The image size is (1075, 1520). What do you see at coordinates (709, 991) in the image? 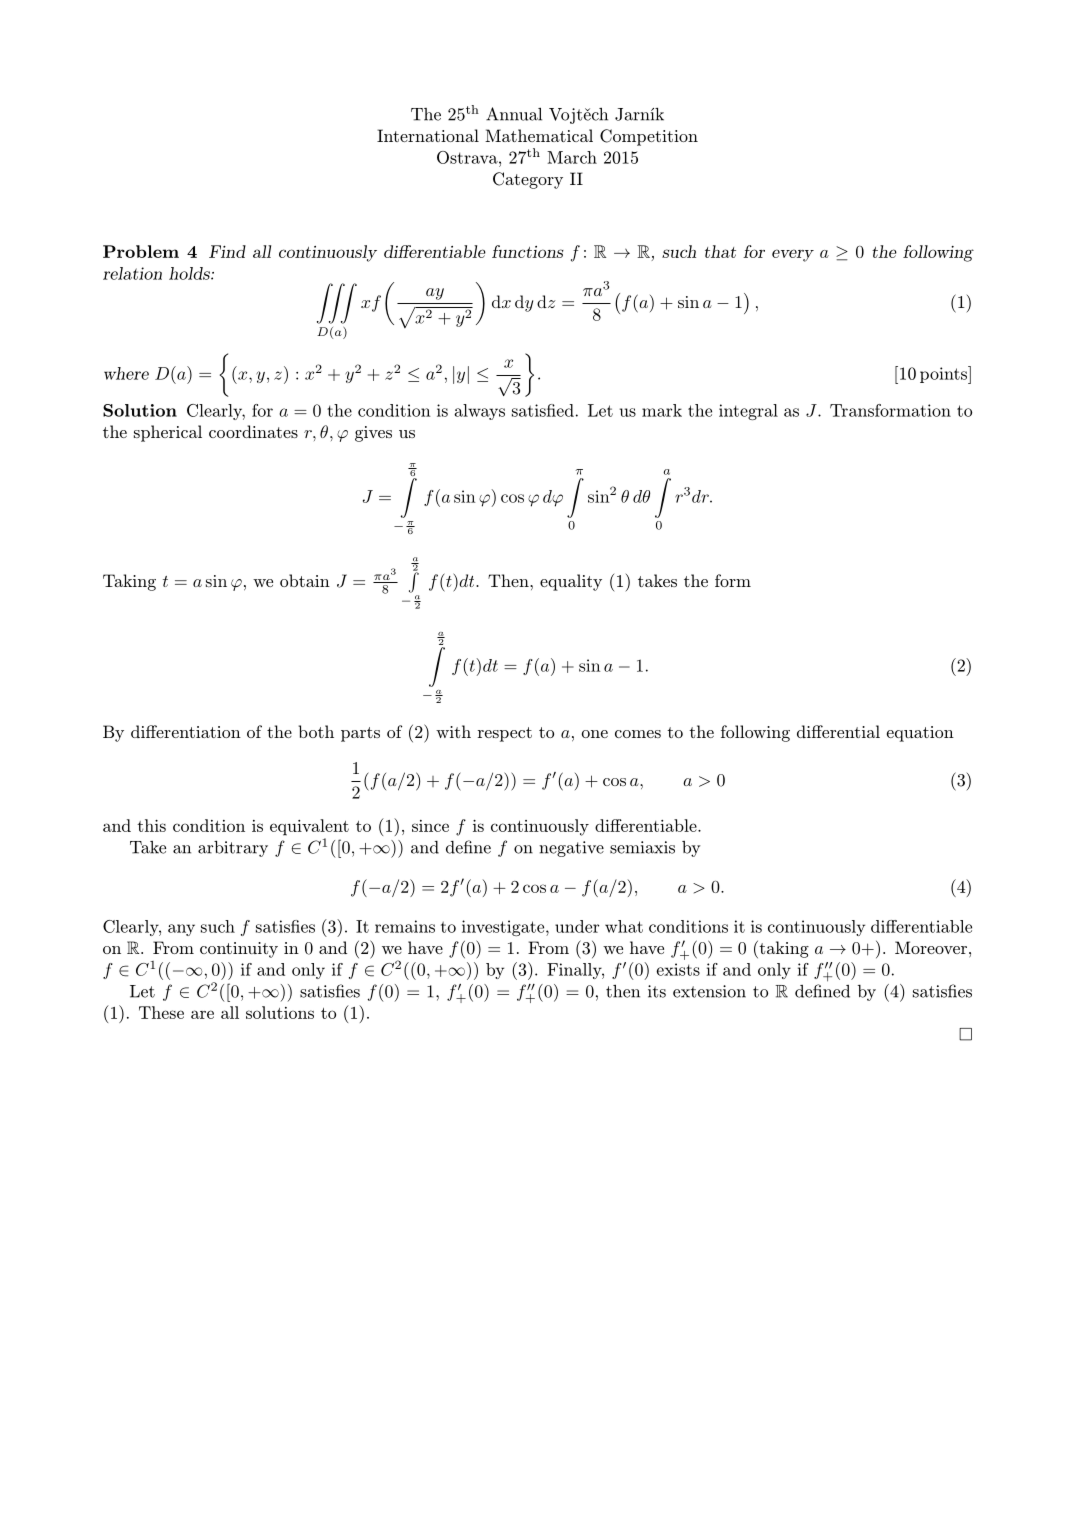
I see `extension` at bounding box center [709, 991].
